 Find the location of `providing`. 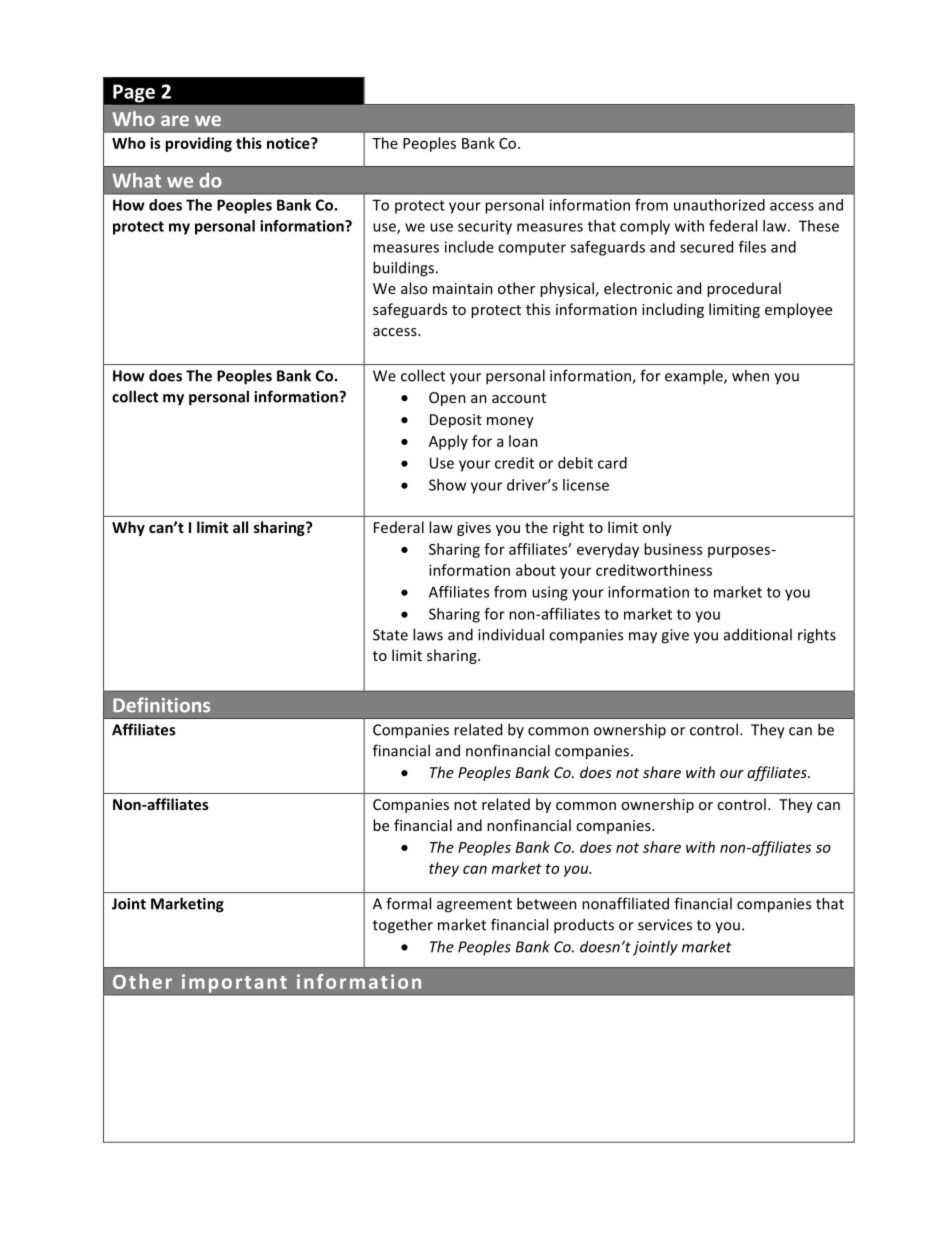

providing is located at coordinates (198, 144).
